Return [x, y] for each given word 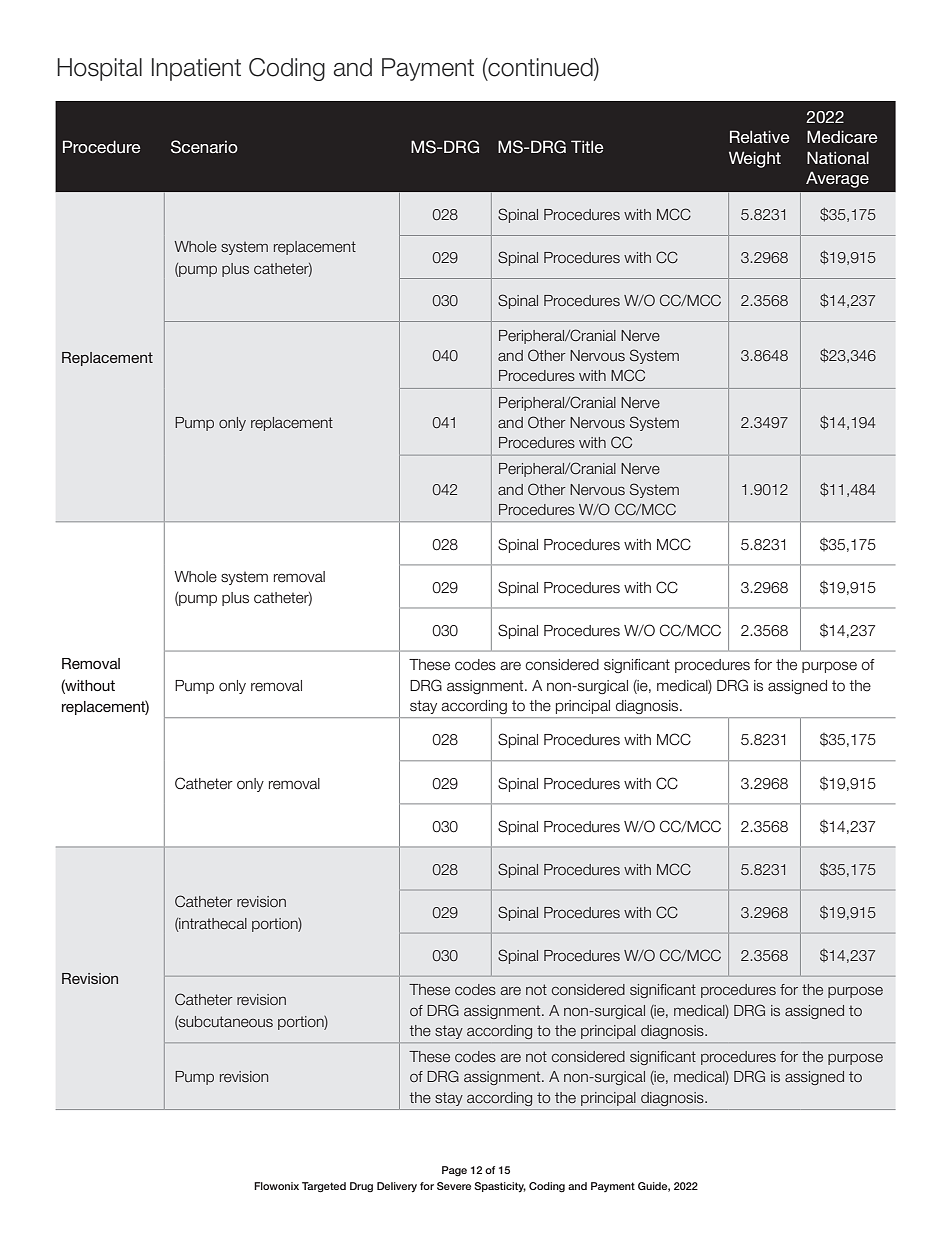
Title [587, 146]
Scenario [204, 147]
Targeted [324, 1187]
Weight [755, 159]
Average [837, 179]
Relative [759, 136]
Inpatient [196, 69]
